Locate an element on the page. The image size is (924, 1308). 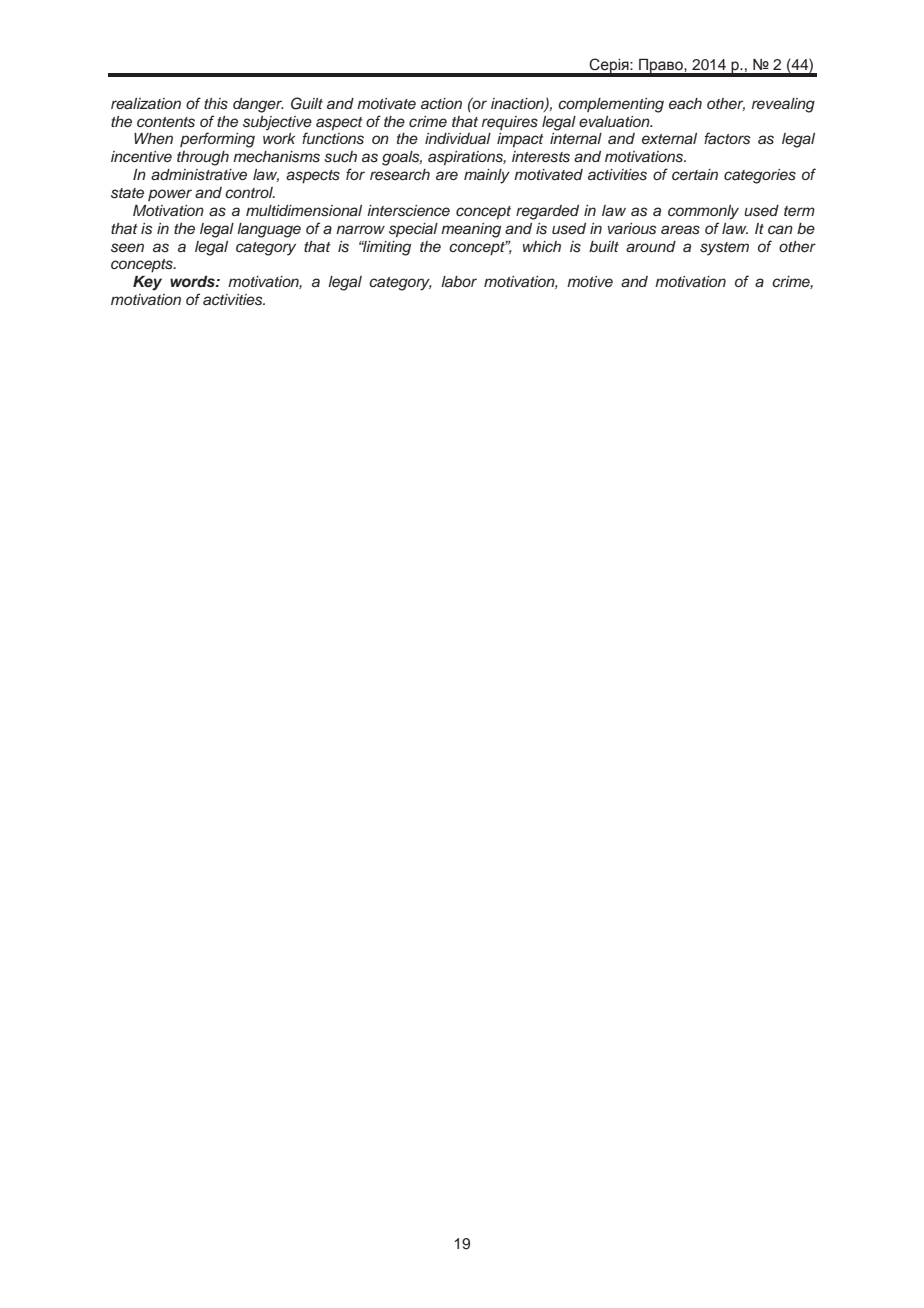
certain is located at coordinates (695, 174).
